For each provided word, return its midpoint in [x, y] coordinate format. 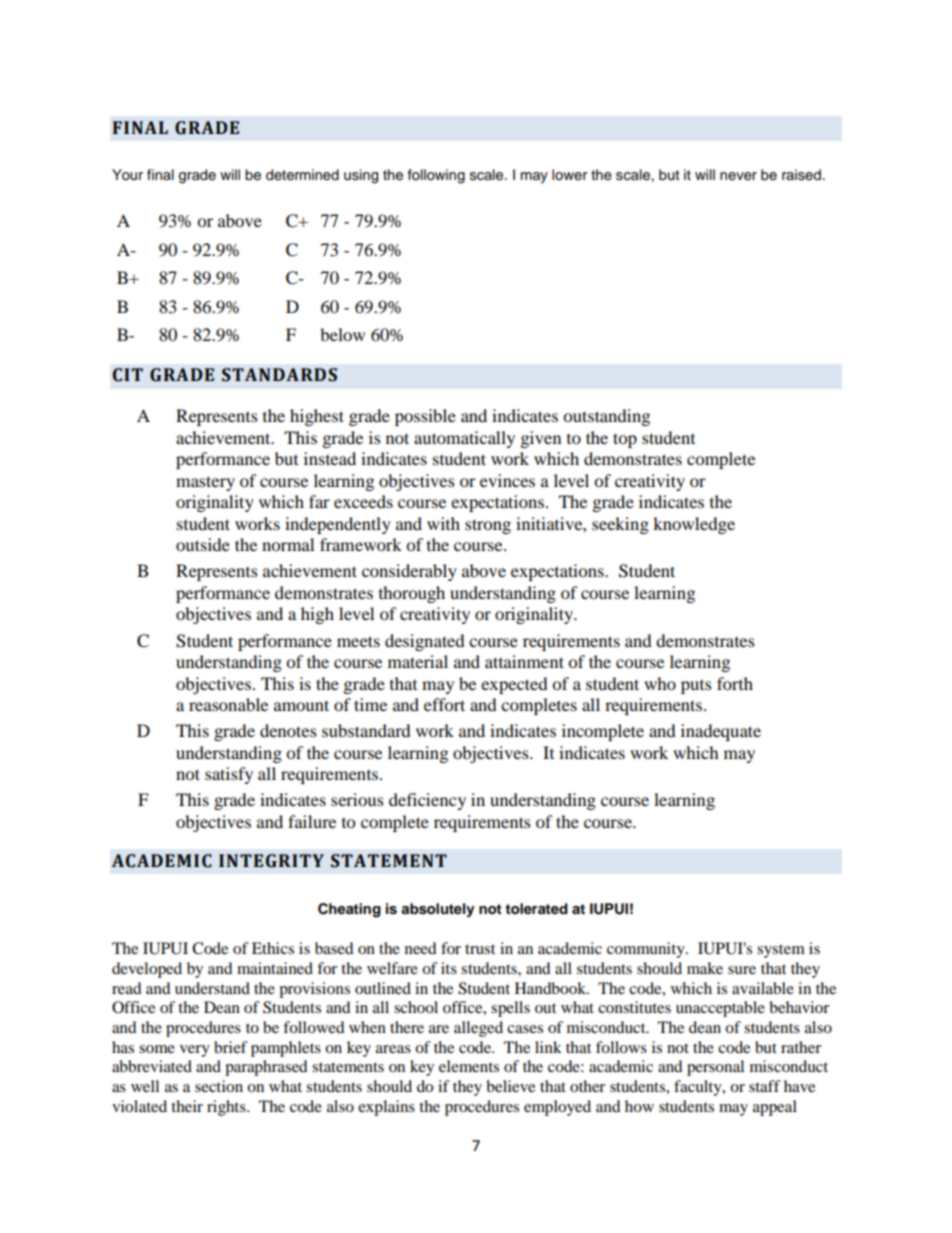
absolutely [438, 910]
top [625, 440]
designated [425, 642]
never [738, 176]
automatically [464, 439]
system [781, 951]
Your [127, 175]
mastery [205, 483]
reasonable [228, 704]
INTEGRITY [271, 861]
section [219, 1086]
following [436, 176]
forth [735, 683]
